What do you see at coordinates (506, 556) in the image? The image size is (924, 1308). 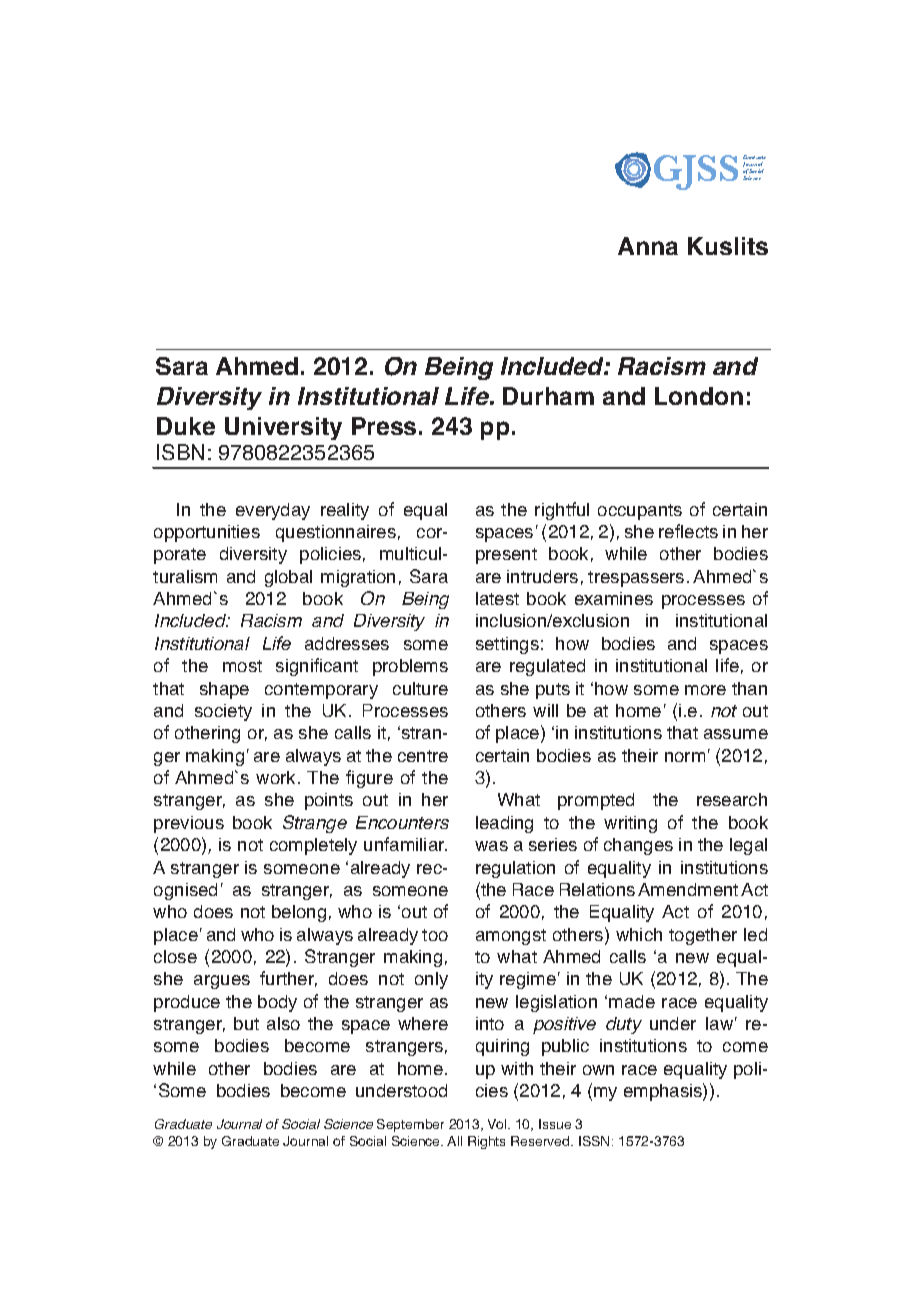 I see `present` at bounding box center [506, 556].
